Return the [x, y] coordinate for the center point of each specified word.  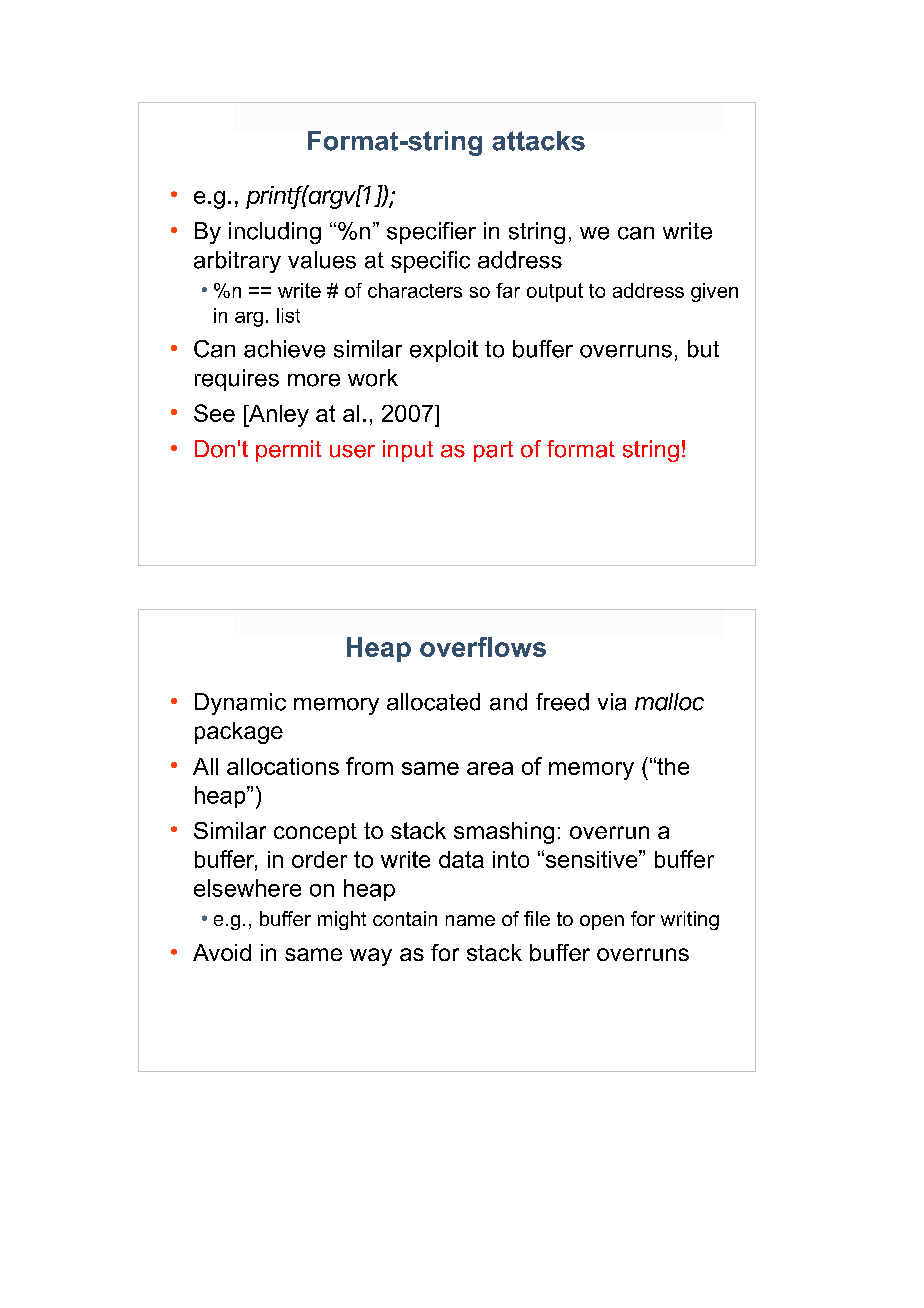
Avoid [222, 952]
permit [288, 451]
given [714, 292]
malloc [669, 702]
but [703, 349]
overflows [483, 647]
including [275, 233]
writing [690, 920]
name [470, 920]
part [493, 451]
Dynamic [240, 704]
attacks [538, 141]
